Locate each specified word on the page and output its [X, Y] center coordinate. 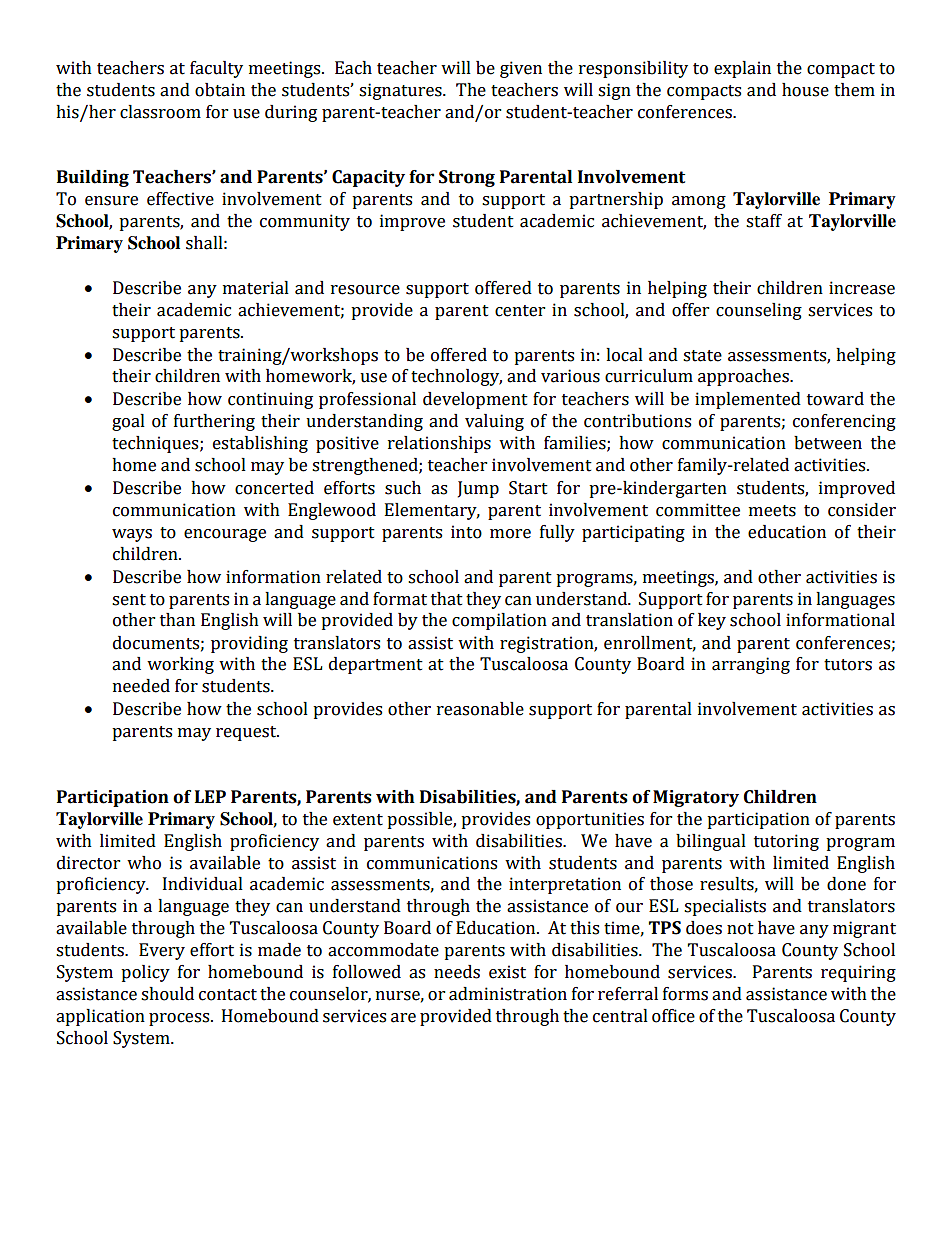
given [521, 69]
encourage [225, 535]
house [805, 90]
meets [772, 511]
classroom [160, 112]
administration [508, 994]
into [466, 532]
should [167, 994]
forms [685, 994]
